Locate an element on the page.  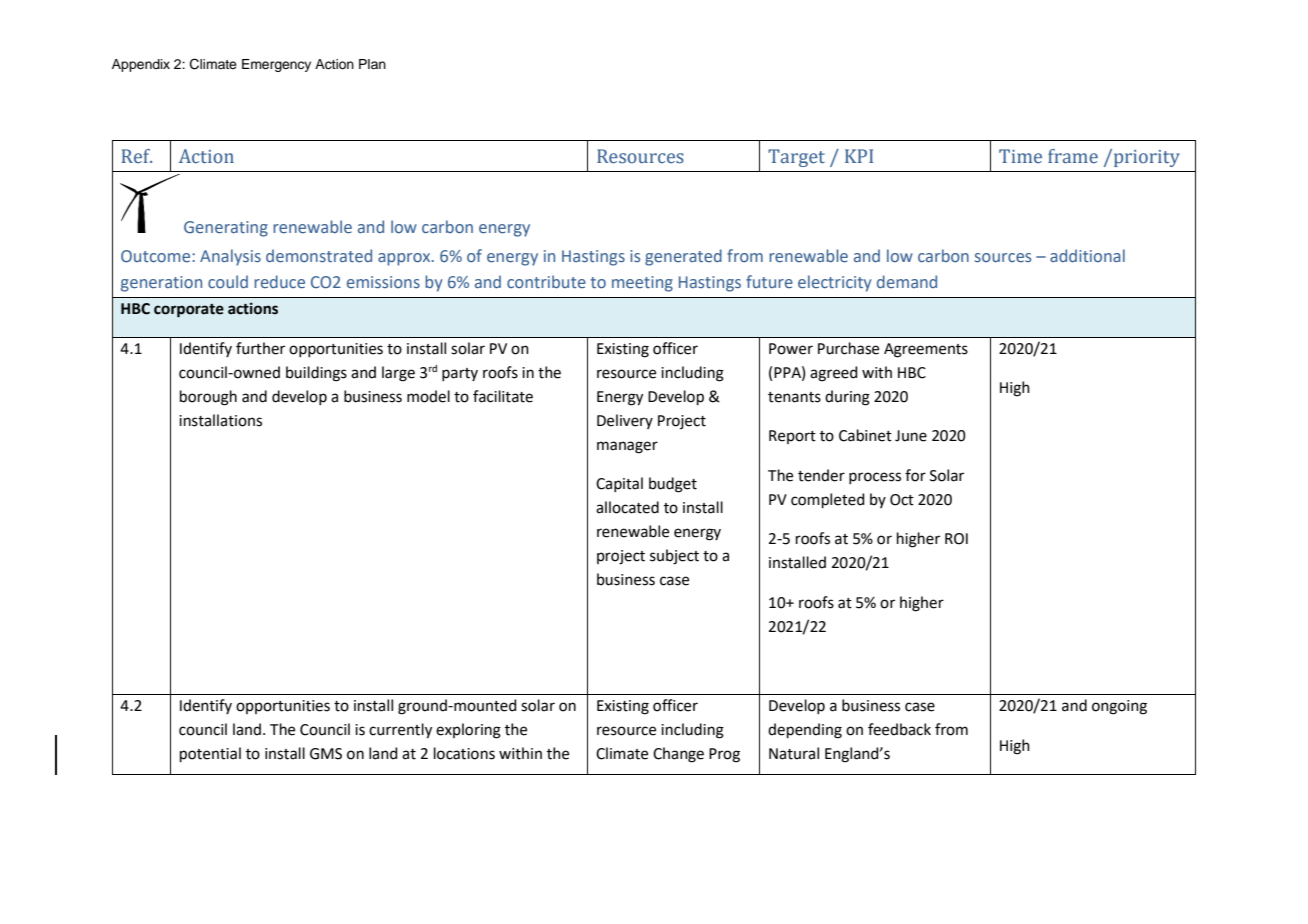
feedback is located at coordinates (899, 729).
